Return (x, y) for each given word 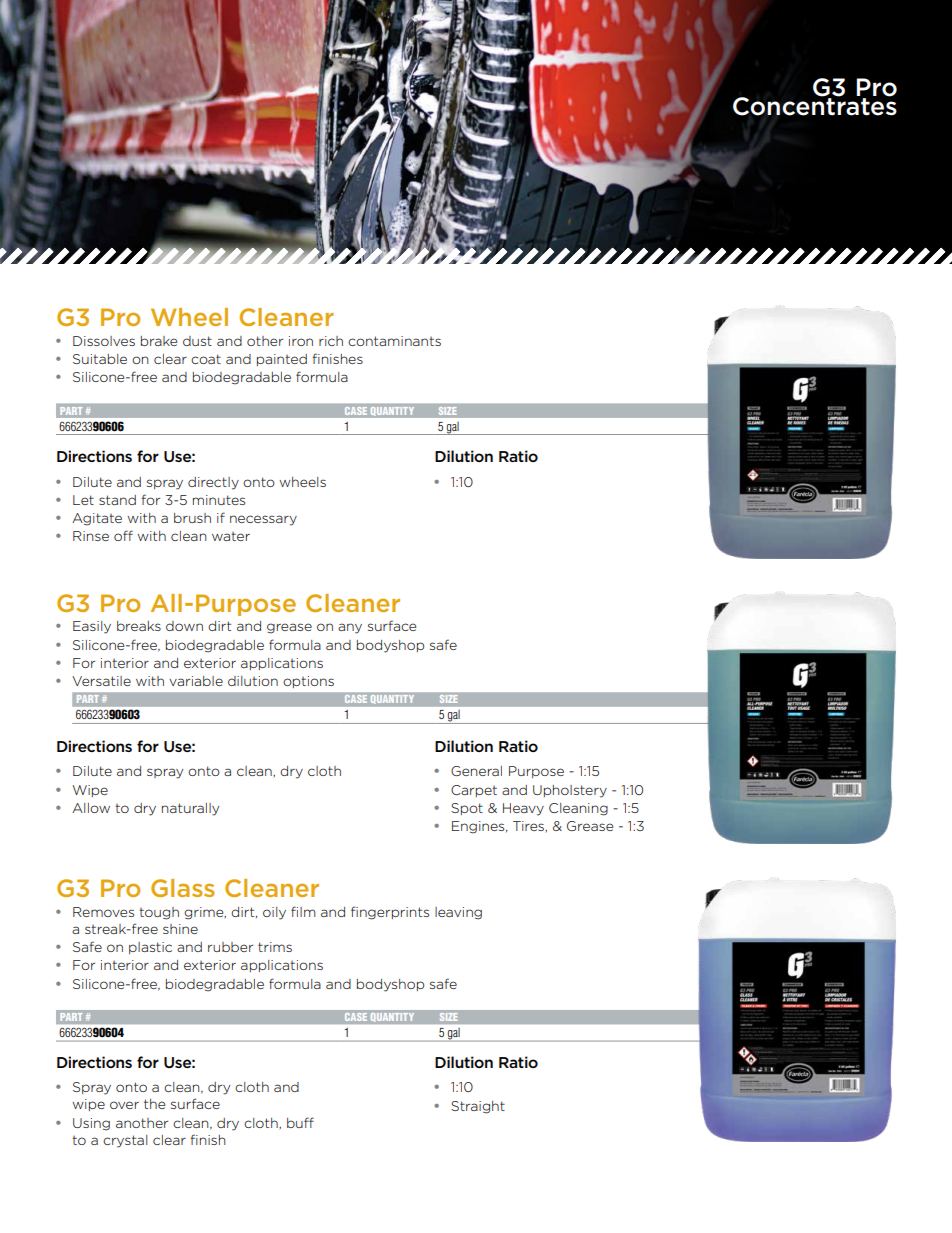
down (184, 626)
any (350, 628)
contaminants (394, 341)
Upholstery (570, 791)
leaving (458, 913)
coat (206, 359)
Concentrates (815, 105)
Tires (530, 827)
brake (159, 341)
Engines (479, 827)
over (124, 1105)
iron (301, 341)
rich (331, 341)
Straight (478, 1107)
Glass (182, 888)
